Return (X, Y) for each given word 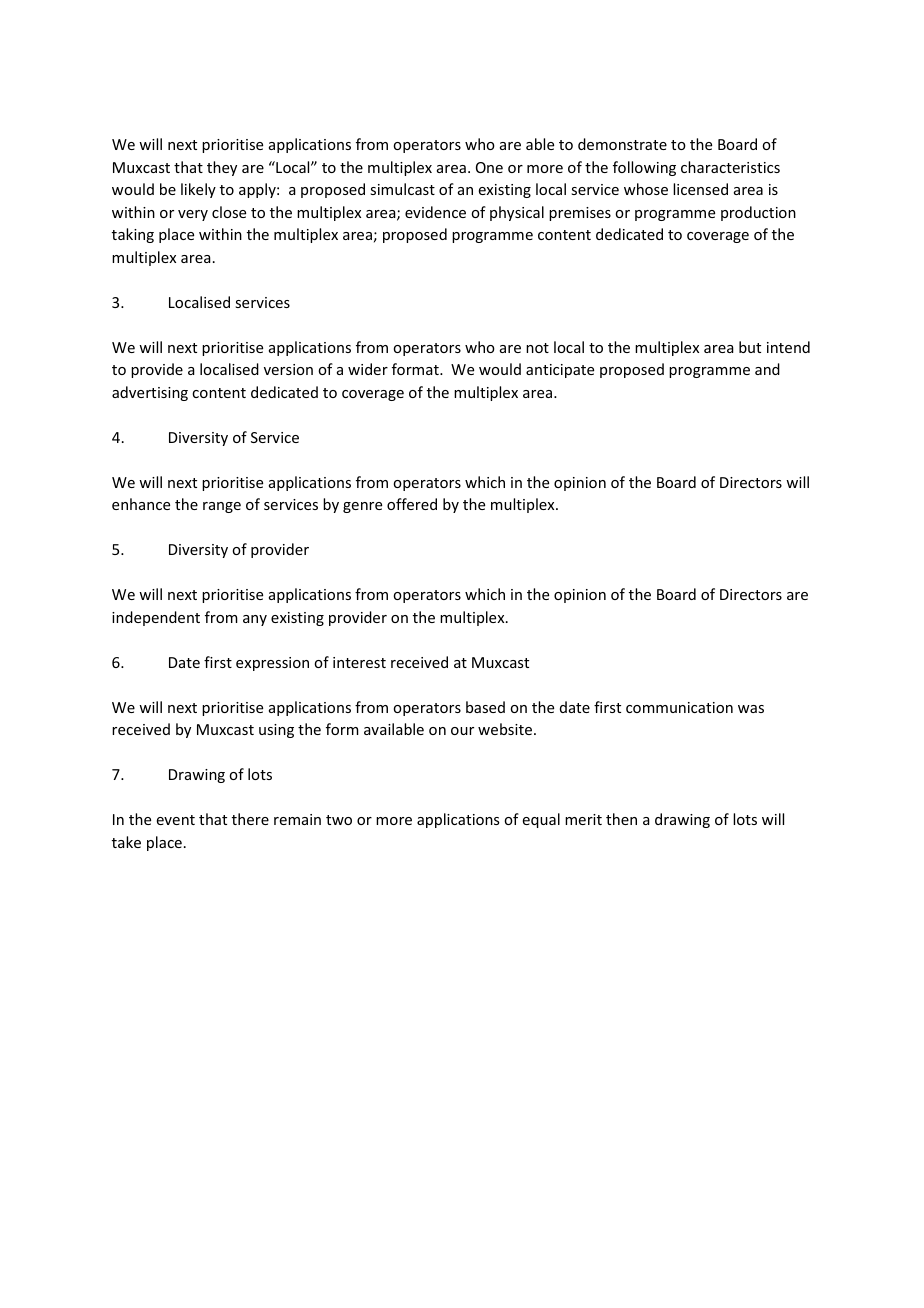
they (222, 168)
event (176, 820)
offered (412, 504)
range (222, 507)
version (288, 369)
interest (359, 662)
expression (272, 664)
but (750, 347)
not (537, 348)
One (489, 167)
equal (541, 820)
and (767, 369)
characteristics (730, 167)
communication (679, 707)
